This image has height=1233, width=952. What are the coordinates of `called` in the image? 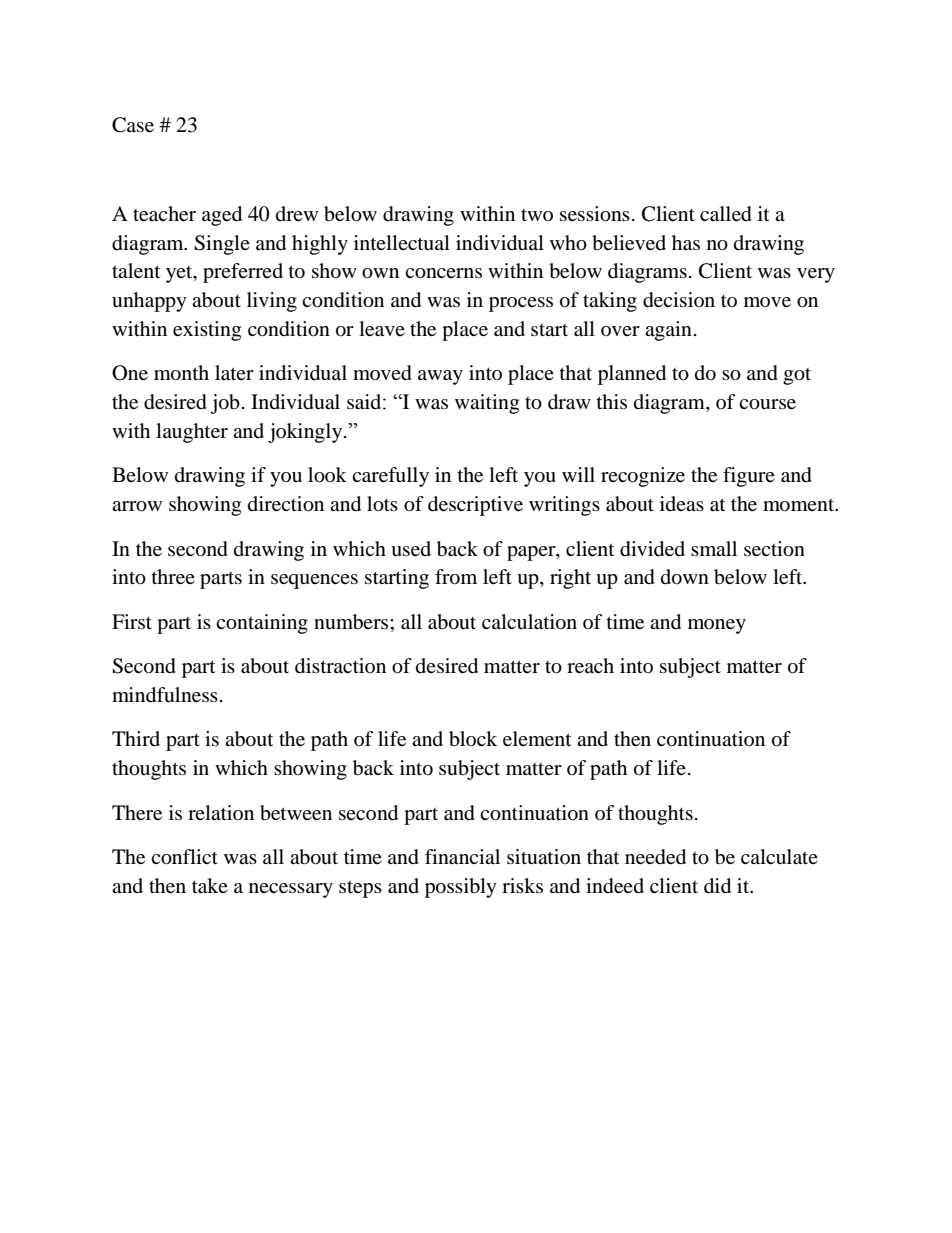 It's located at (726, 214).
